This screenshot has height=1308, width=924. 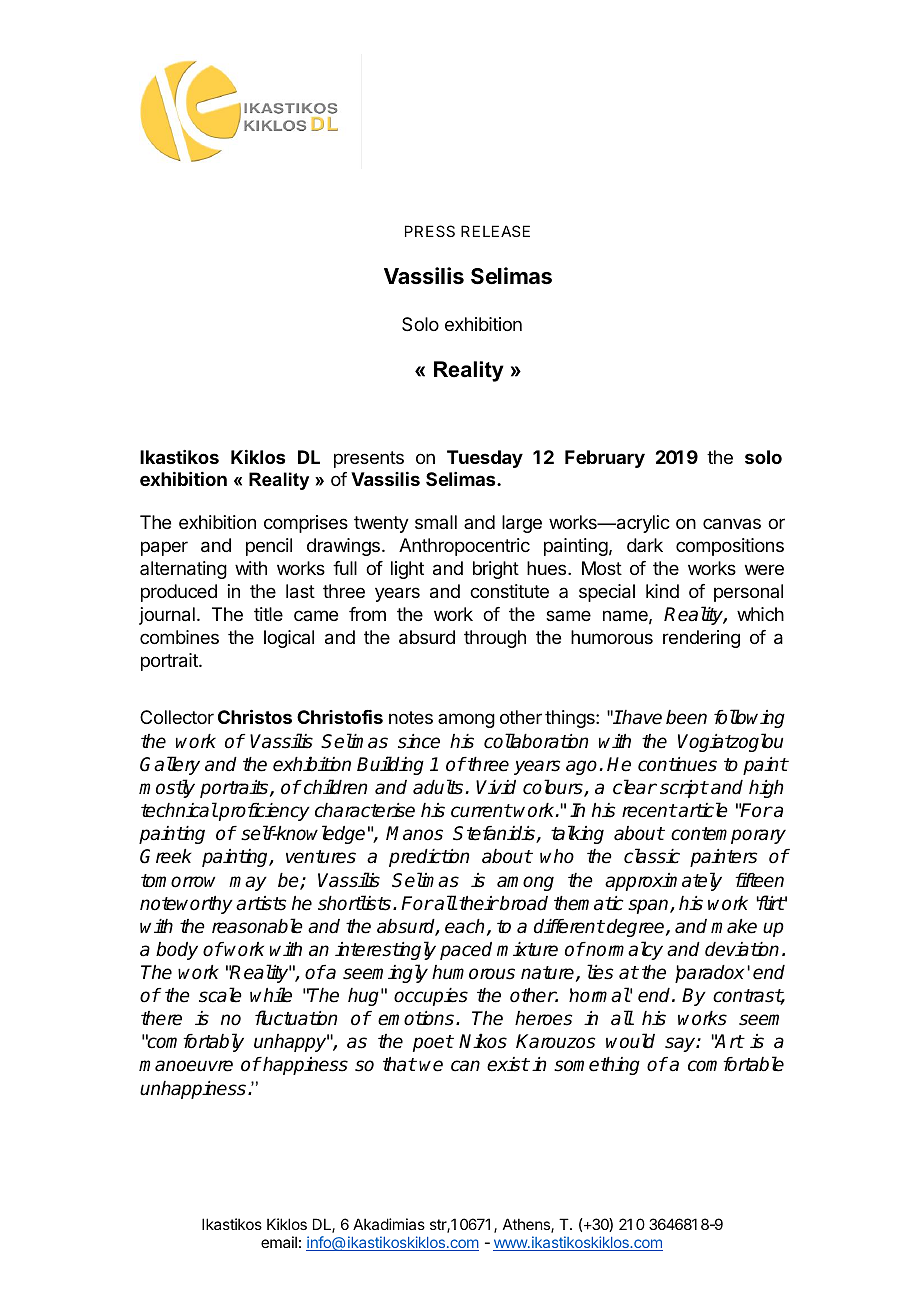 What do you see at coordinates (269, 547) in the screenshot?
I see `pencil` at bounding box center [269, 547].
